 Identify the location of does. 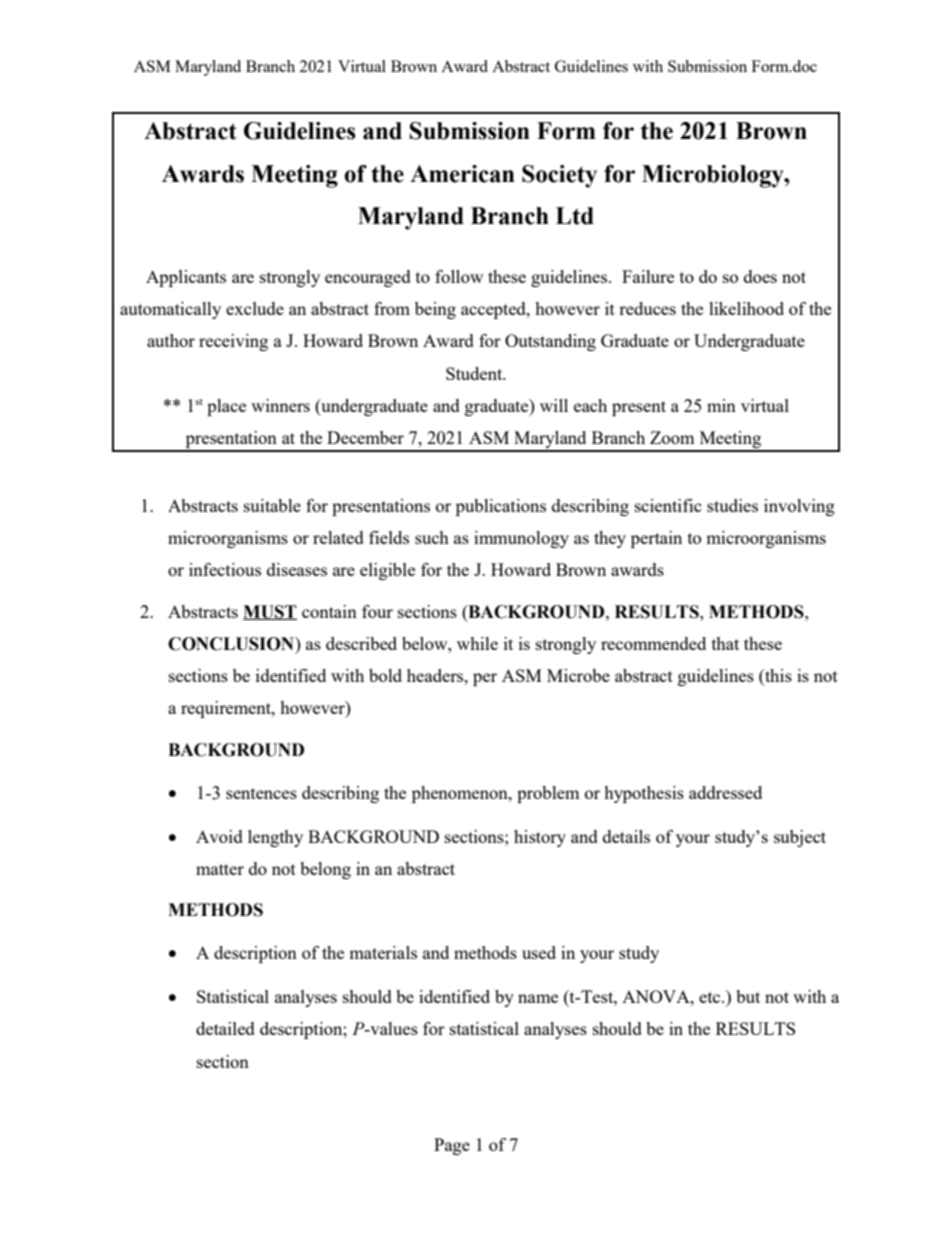
(760, 276).
